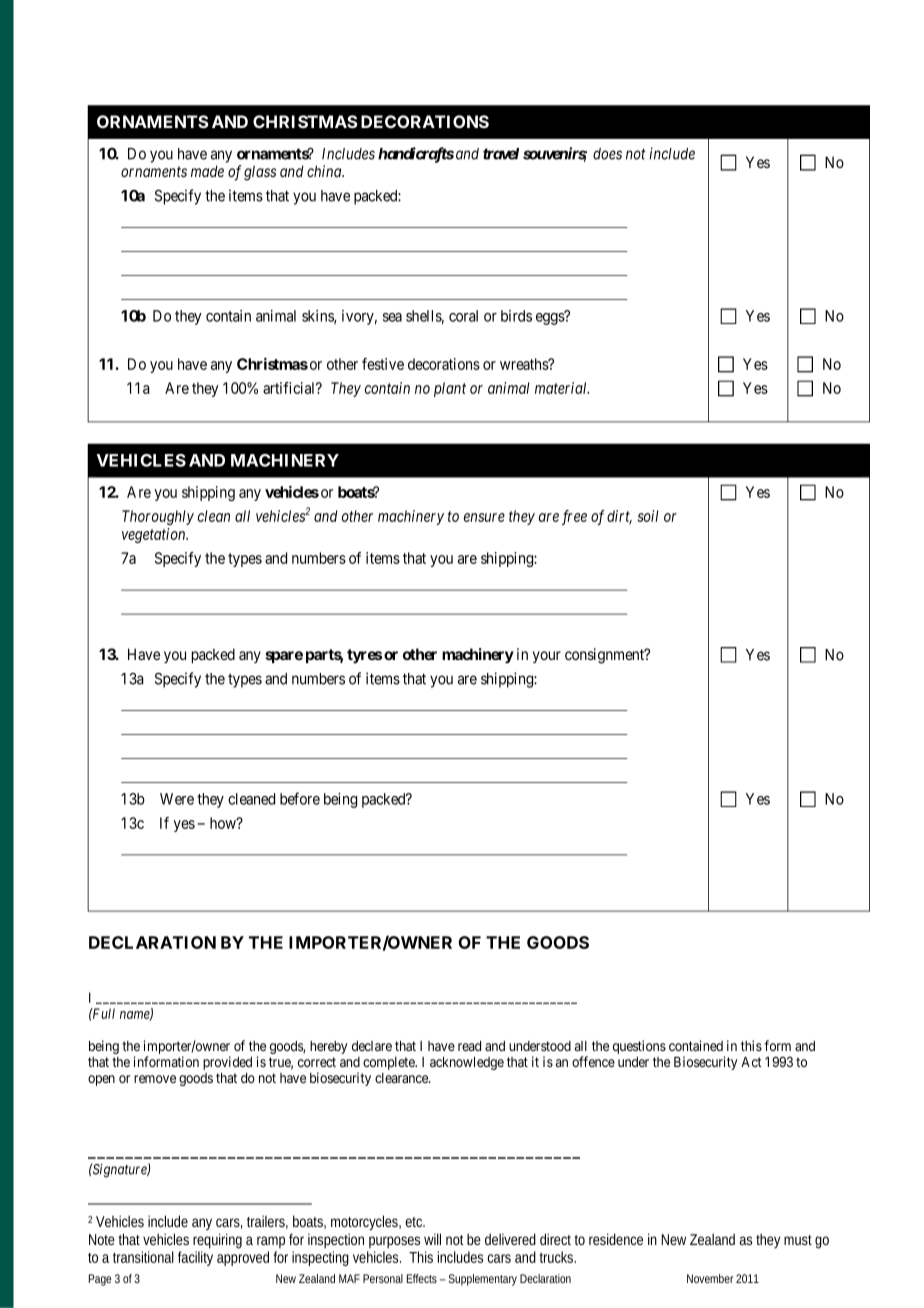 The height and width of the image is (1308, 924). I want to click on your, so click(547, 657).
